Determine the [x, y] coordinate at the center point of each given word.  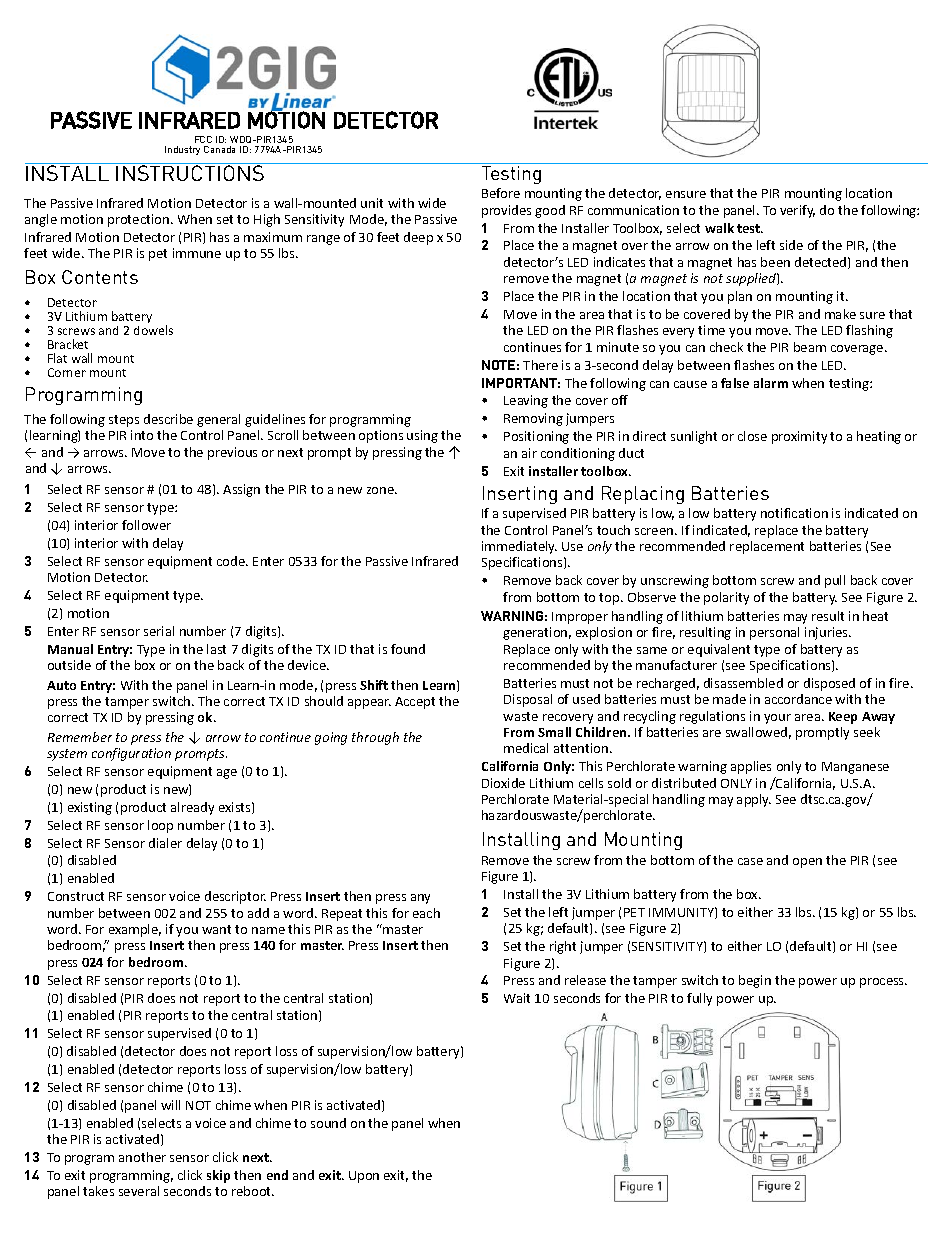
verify [797, 211]
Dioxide [503, 783]
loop [160, 826]
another [142, 1157]
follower [146, 525]
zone [382, 490]
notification [794, 513]
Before [501, 193]
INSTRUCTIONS [190, 173]
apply [754, 800]
